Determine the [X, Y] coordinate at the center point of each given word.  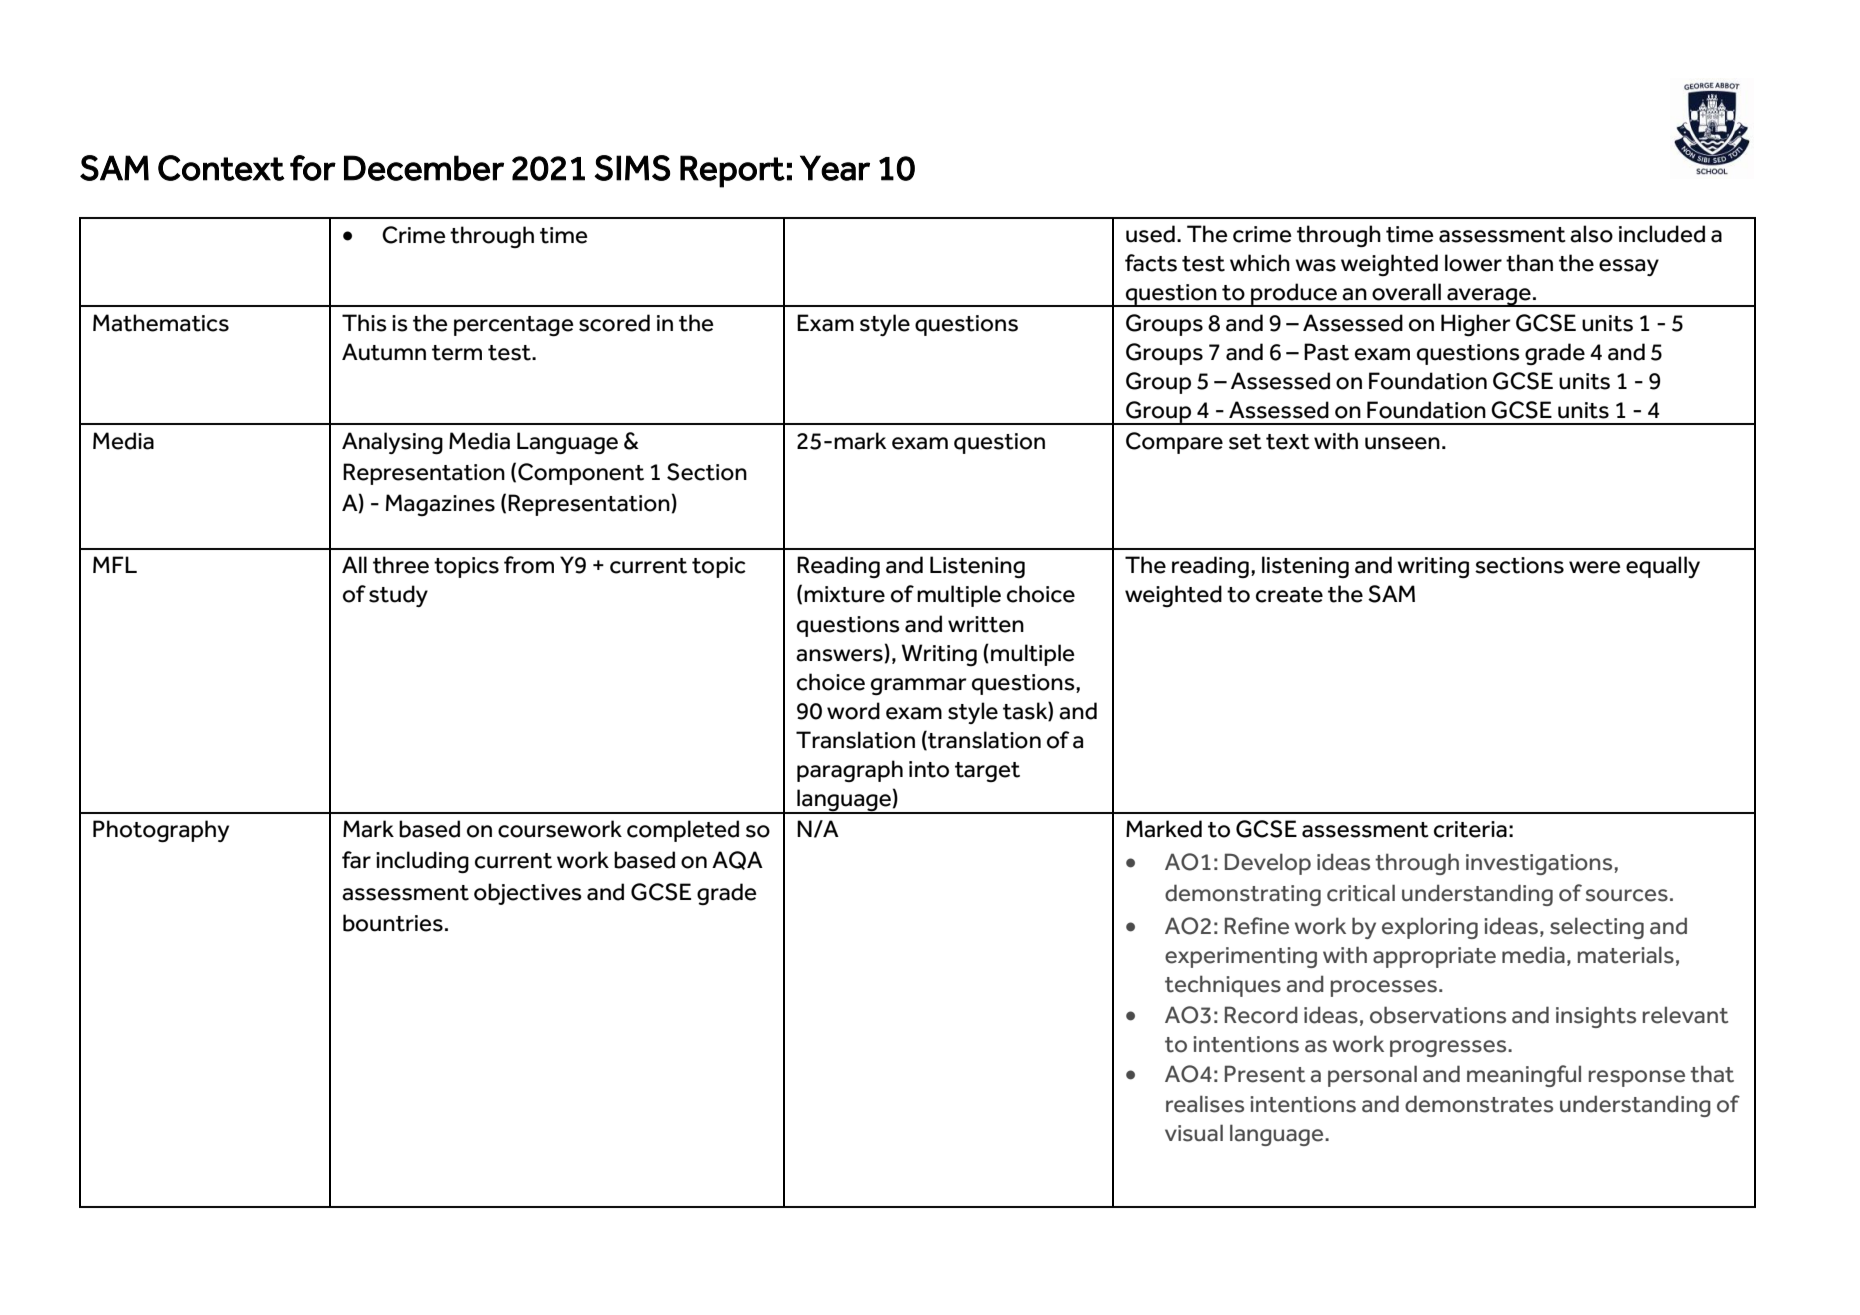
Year [835, 168]
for [313, 168]
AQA [737, 860]
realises [1205, 1104]
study [398, 596]
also [1591, 234]
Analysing [392, 443]
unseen [1402, 443]
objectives [528, 894]
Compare [1174, 443]
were [1595, 567]
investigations [1539, 864]
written [986, 624]
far [356, 860]
